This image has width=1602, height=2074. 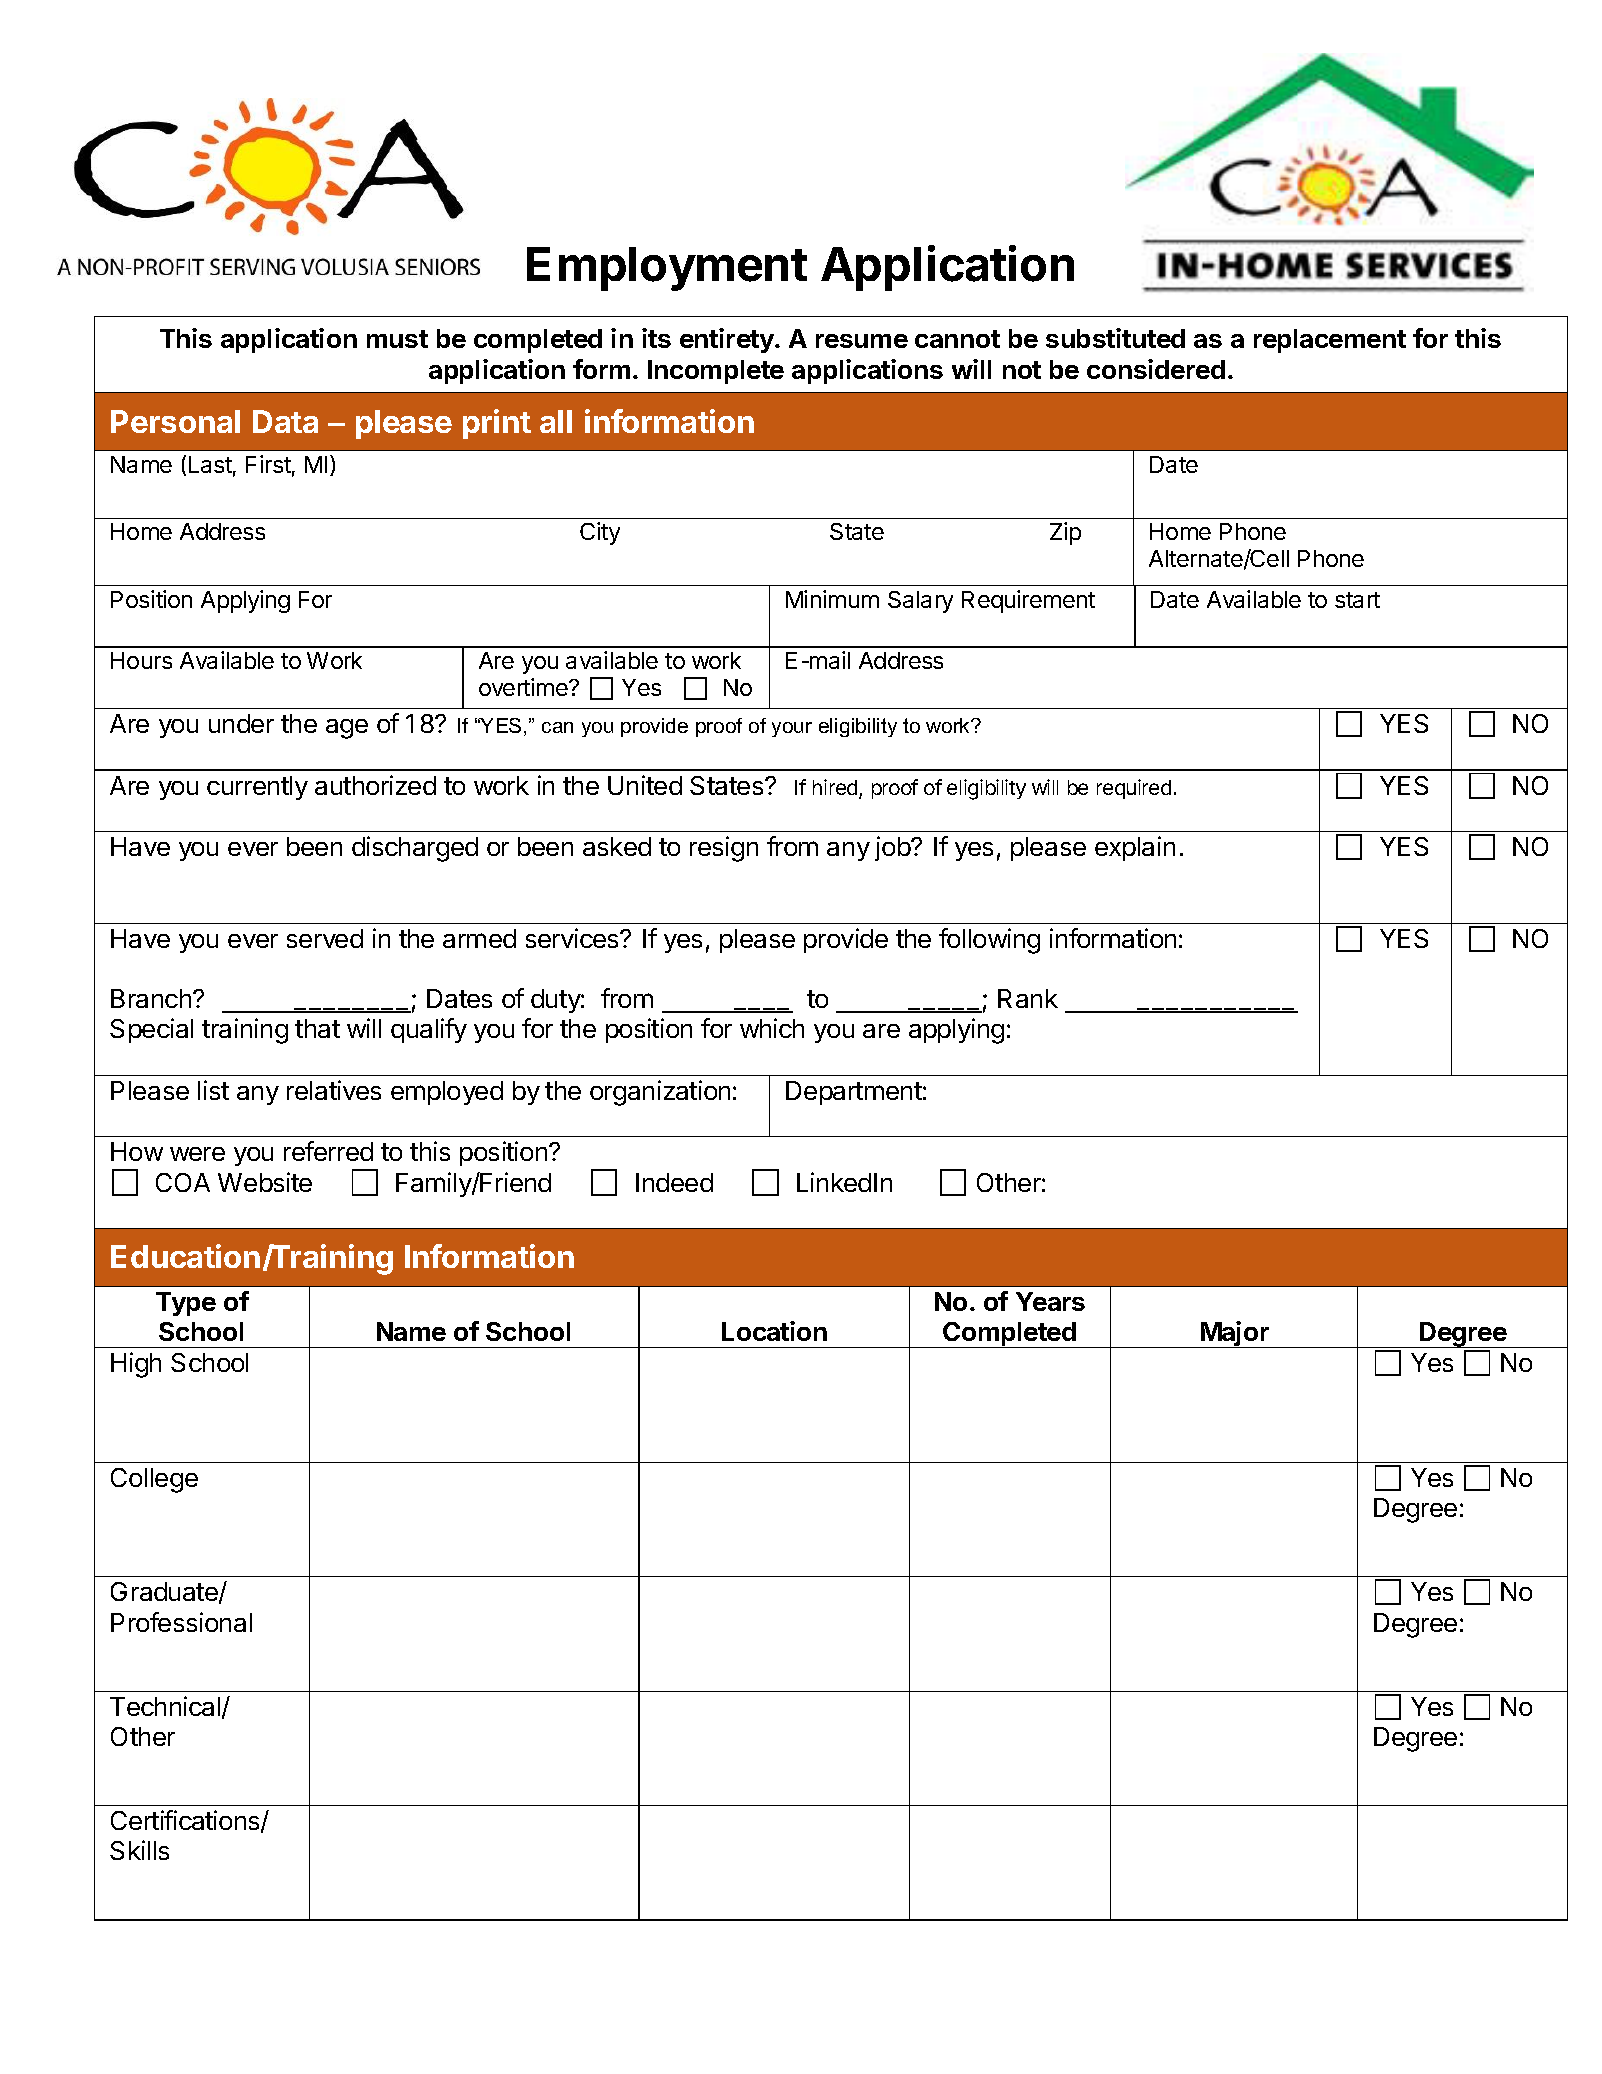 What do you see at coordinates (1028, 998) in the image?
I see `Rank` at bounding box center [1028, 998].
